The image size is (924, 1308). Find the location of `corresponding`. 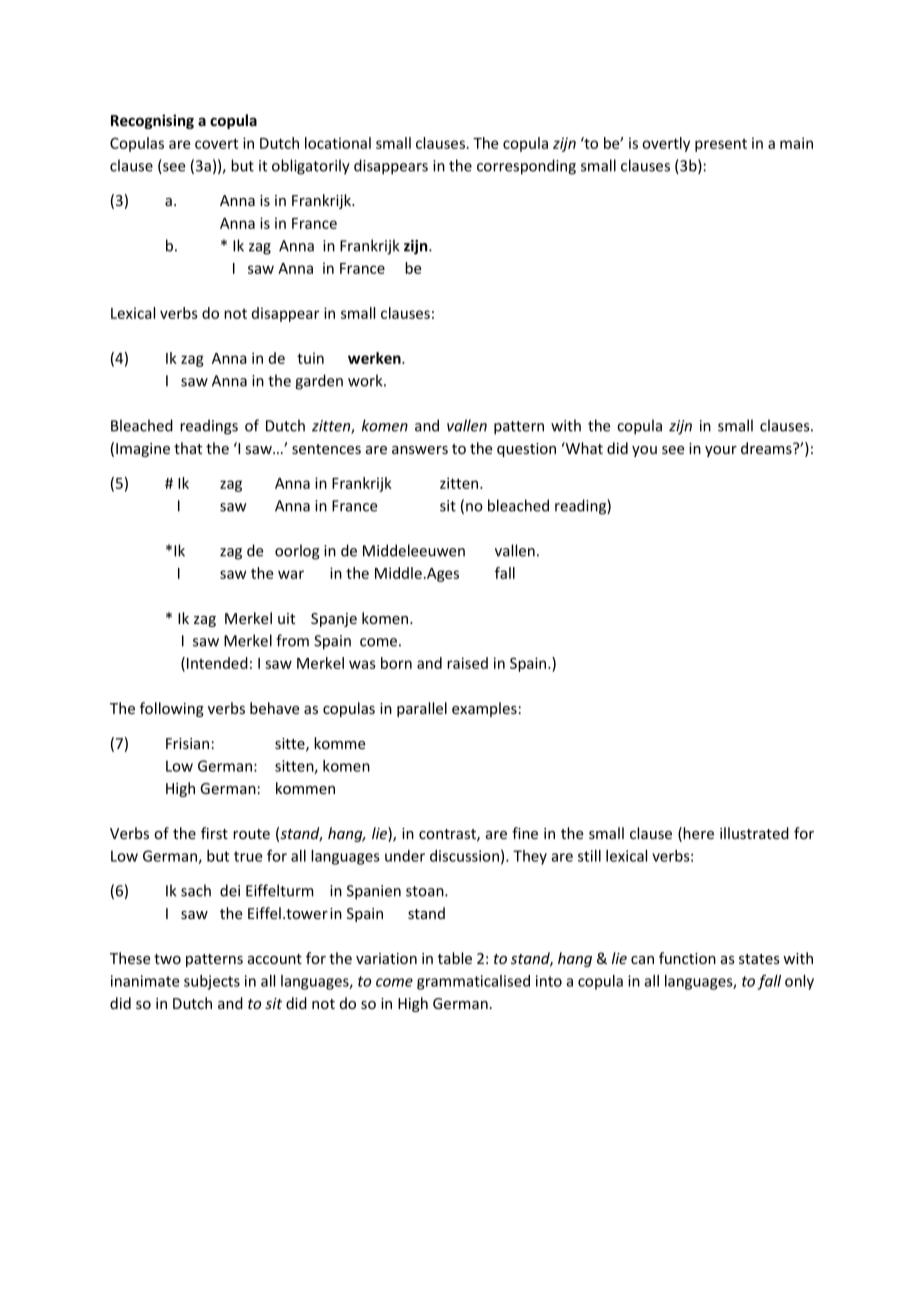

corresponding is located at coordinates (526, 167).
